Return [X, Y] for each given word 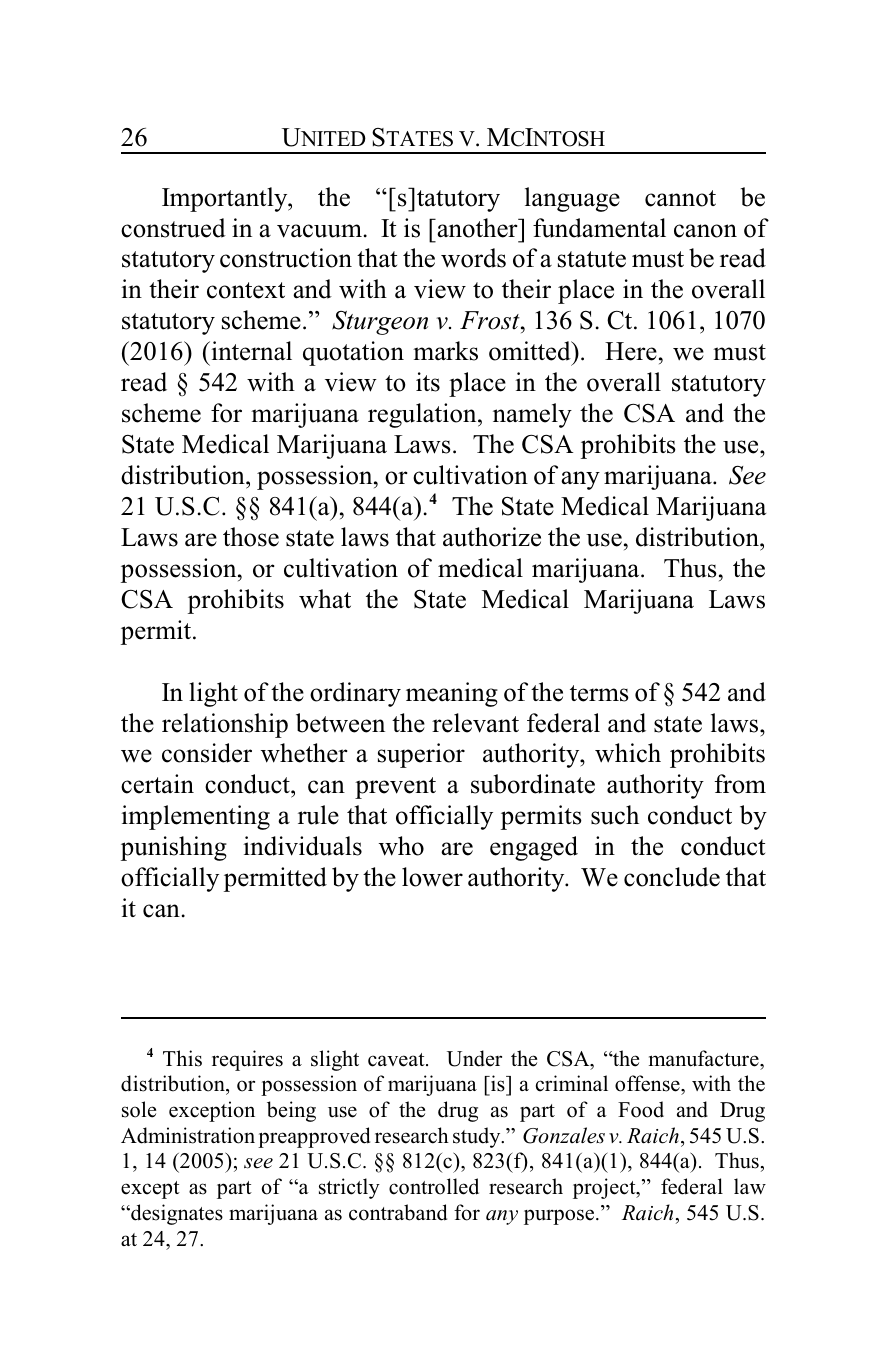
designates [176, 1214]
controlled [434, 1186]
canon [705, 231]
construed [173, 228]
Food [641, 1109]
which [628, 753]
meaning [452, 694]
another [477, 228]
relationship [225, 725]
